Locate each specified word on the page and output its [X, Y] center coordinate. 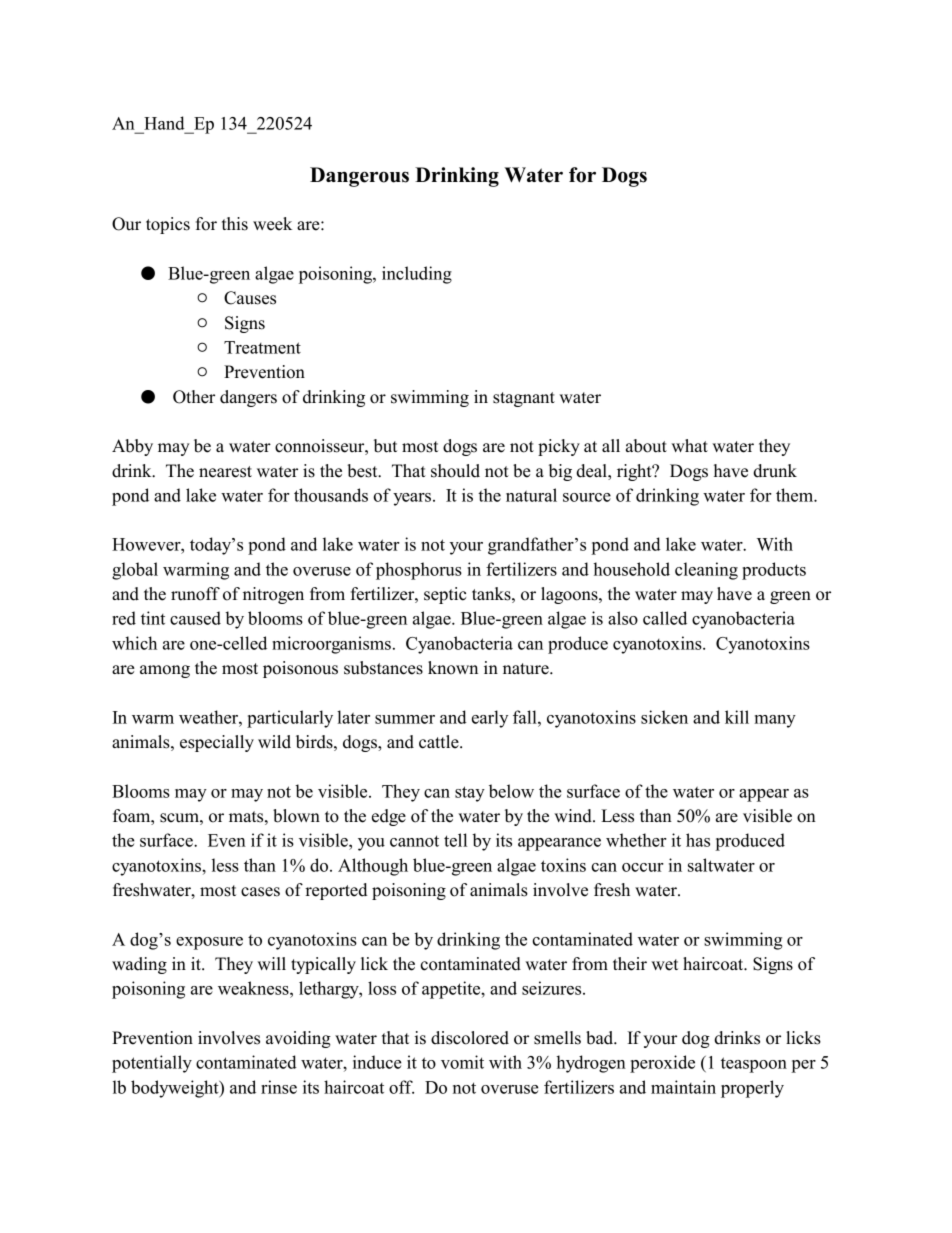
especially [217, 743]
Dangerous [359, 177]
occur [643, 867]
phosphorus [419, 571]
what [689, 445]
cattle [440, 742]
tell [455, 840]
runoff [195, 594]
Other [194, 397]
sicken [664, 717]
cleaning [706, 571]
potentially [152, 1064]
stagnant [524, 399]
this [235, 224]
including [417, 275]
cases [260, 892]
